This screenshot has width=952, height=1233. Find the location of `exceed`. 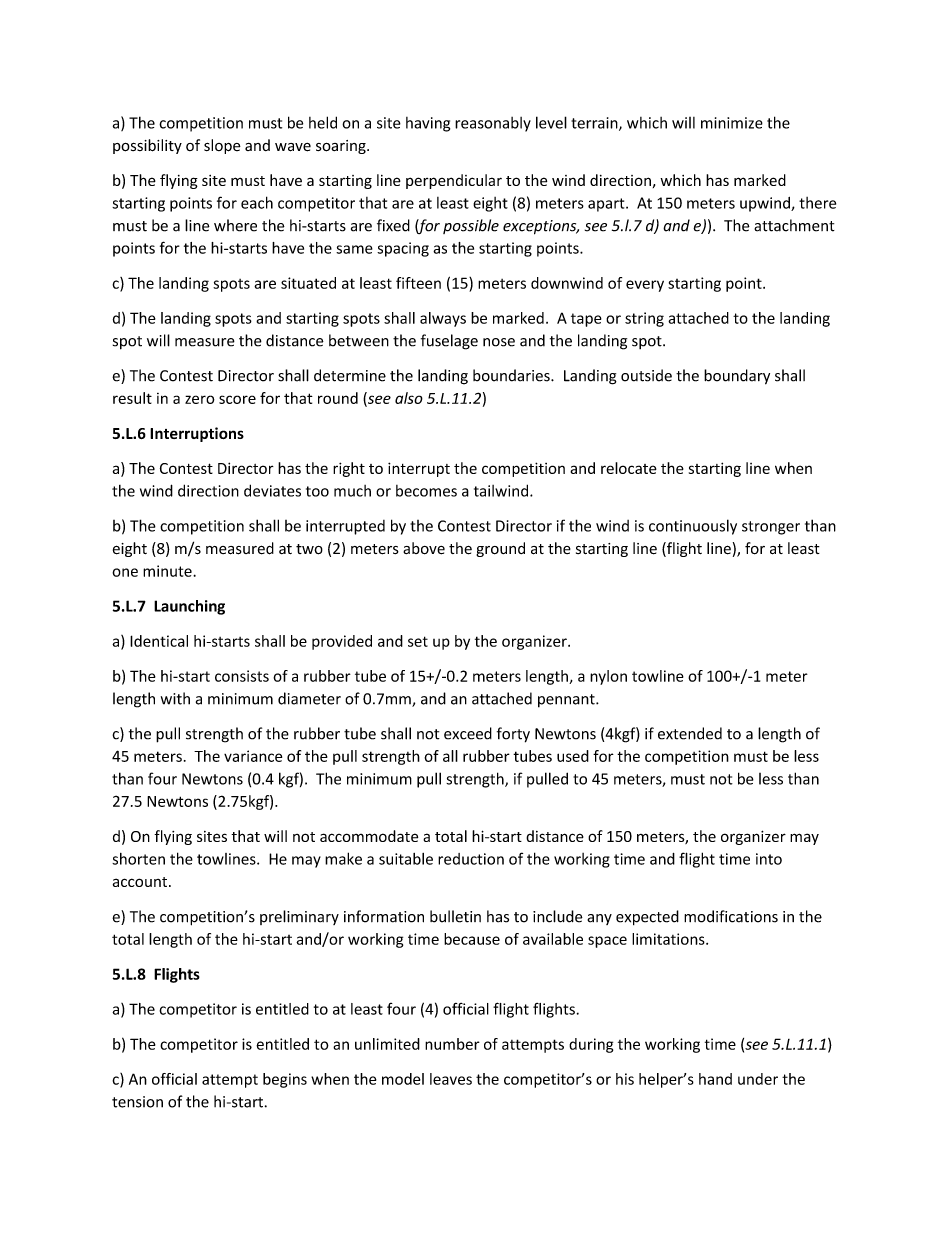

exceed is located at coordinates (468, 733).
